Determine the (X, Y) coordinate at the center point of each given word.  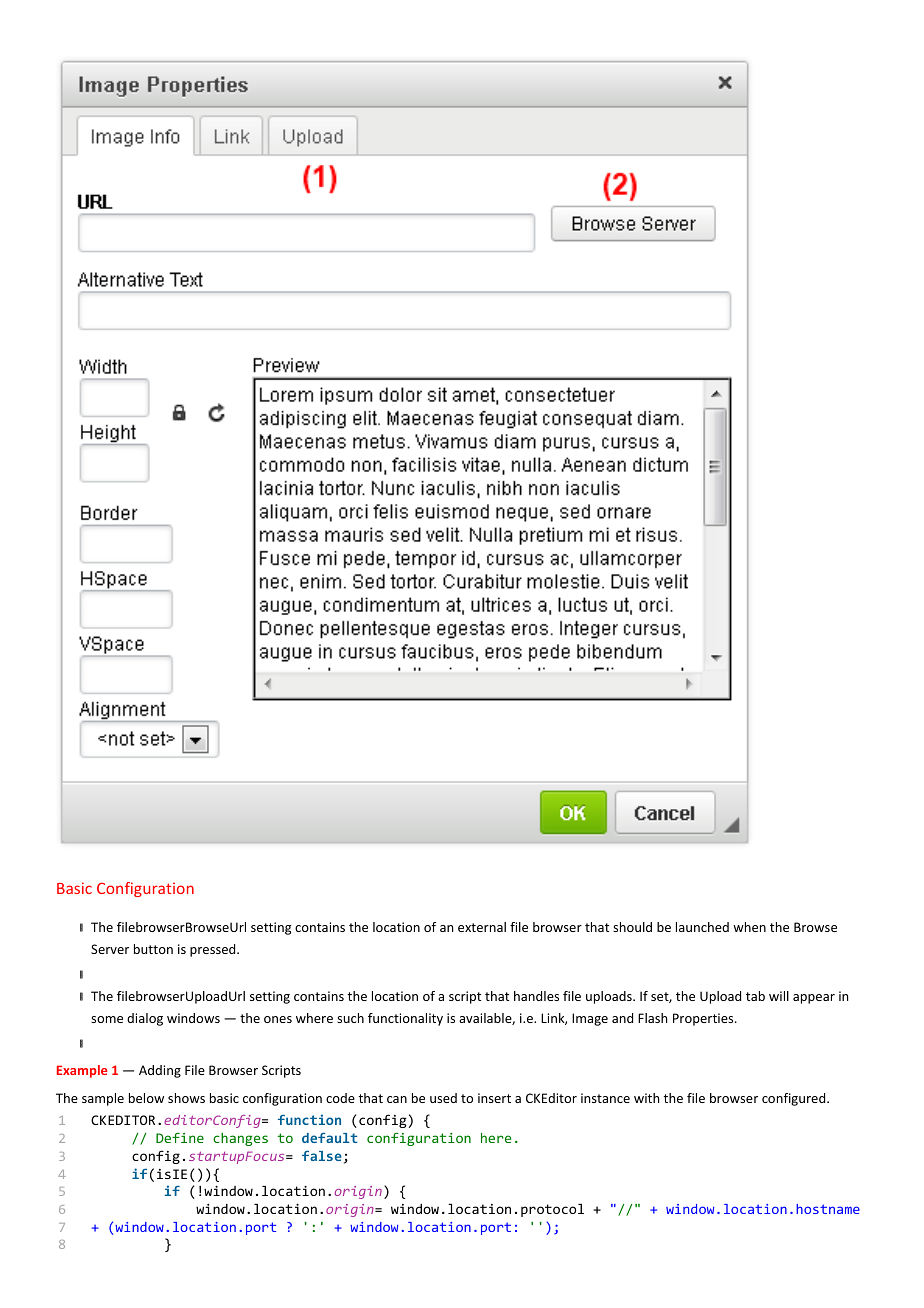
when (749, 927)
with (646, 1098)
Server (110, 949)
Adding (160, 1071)
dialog (145, 1019)
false (322, 1155)
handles (536, 996)
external (482, 927)
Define (180, 1138)
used (443, 1098)
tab (755, 996)
